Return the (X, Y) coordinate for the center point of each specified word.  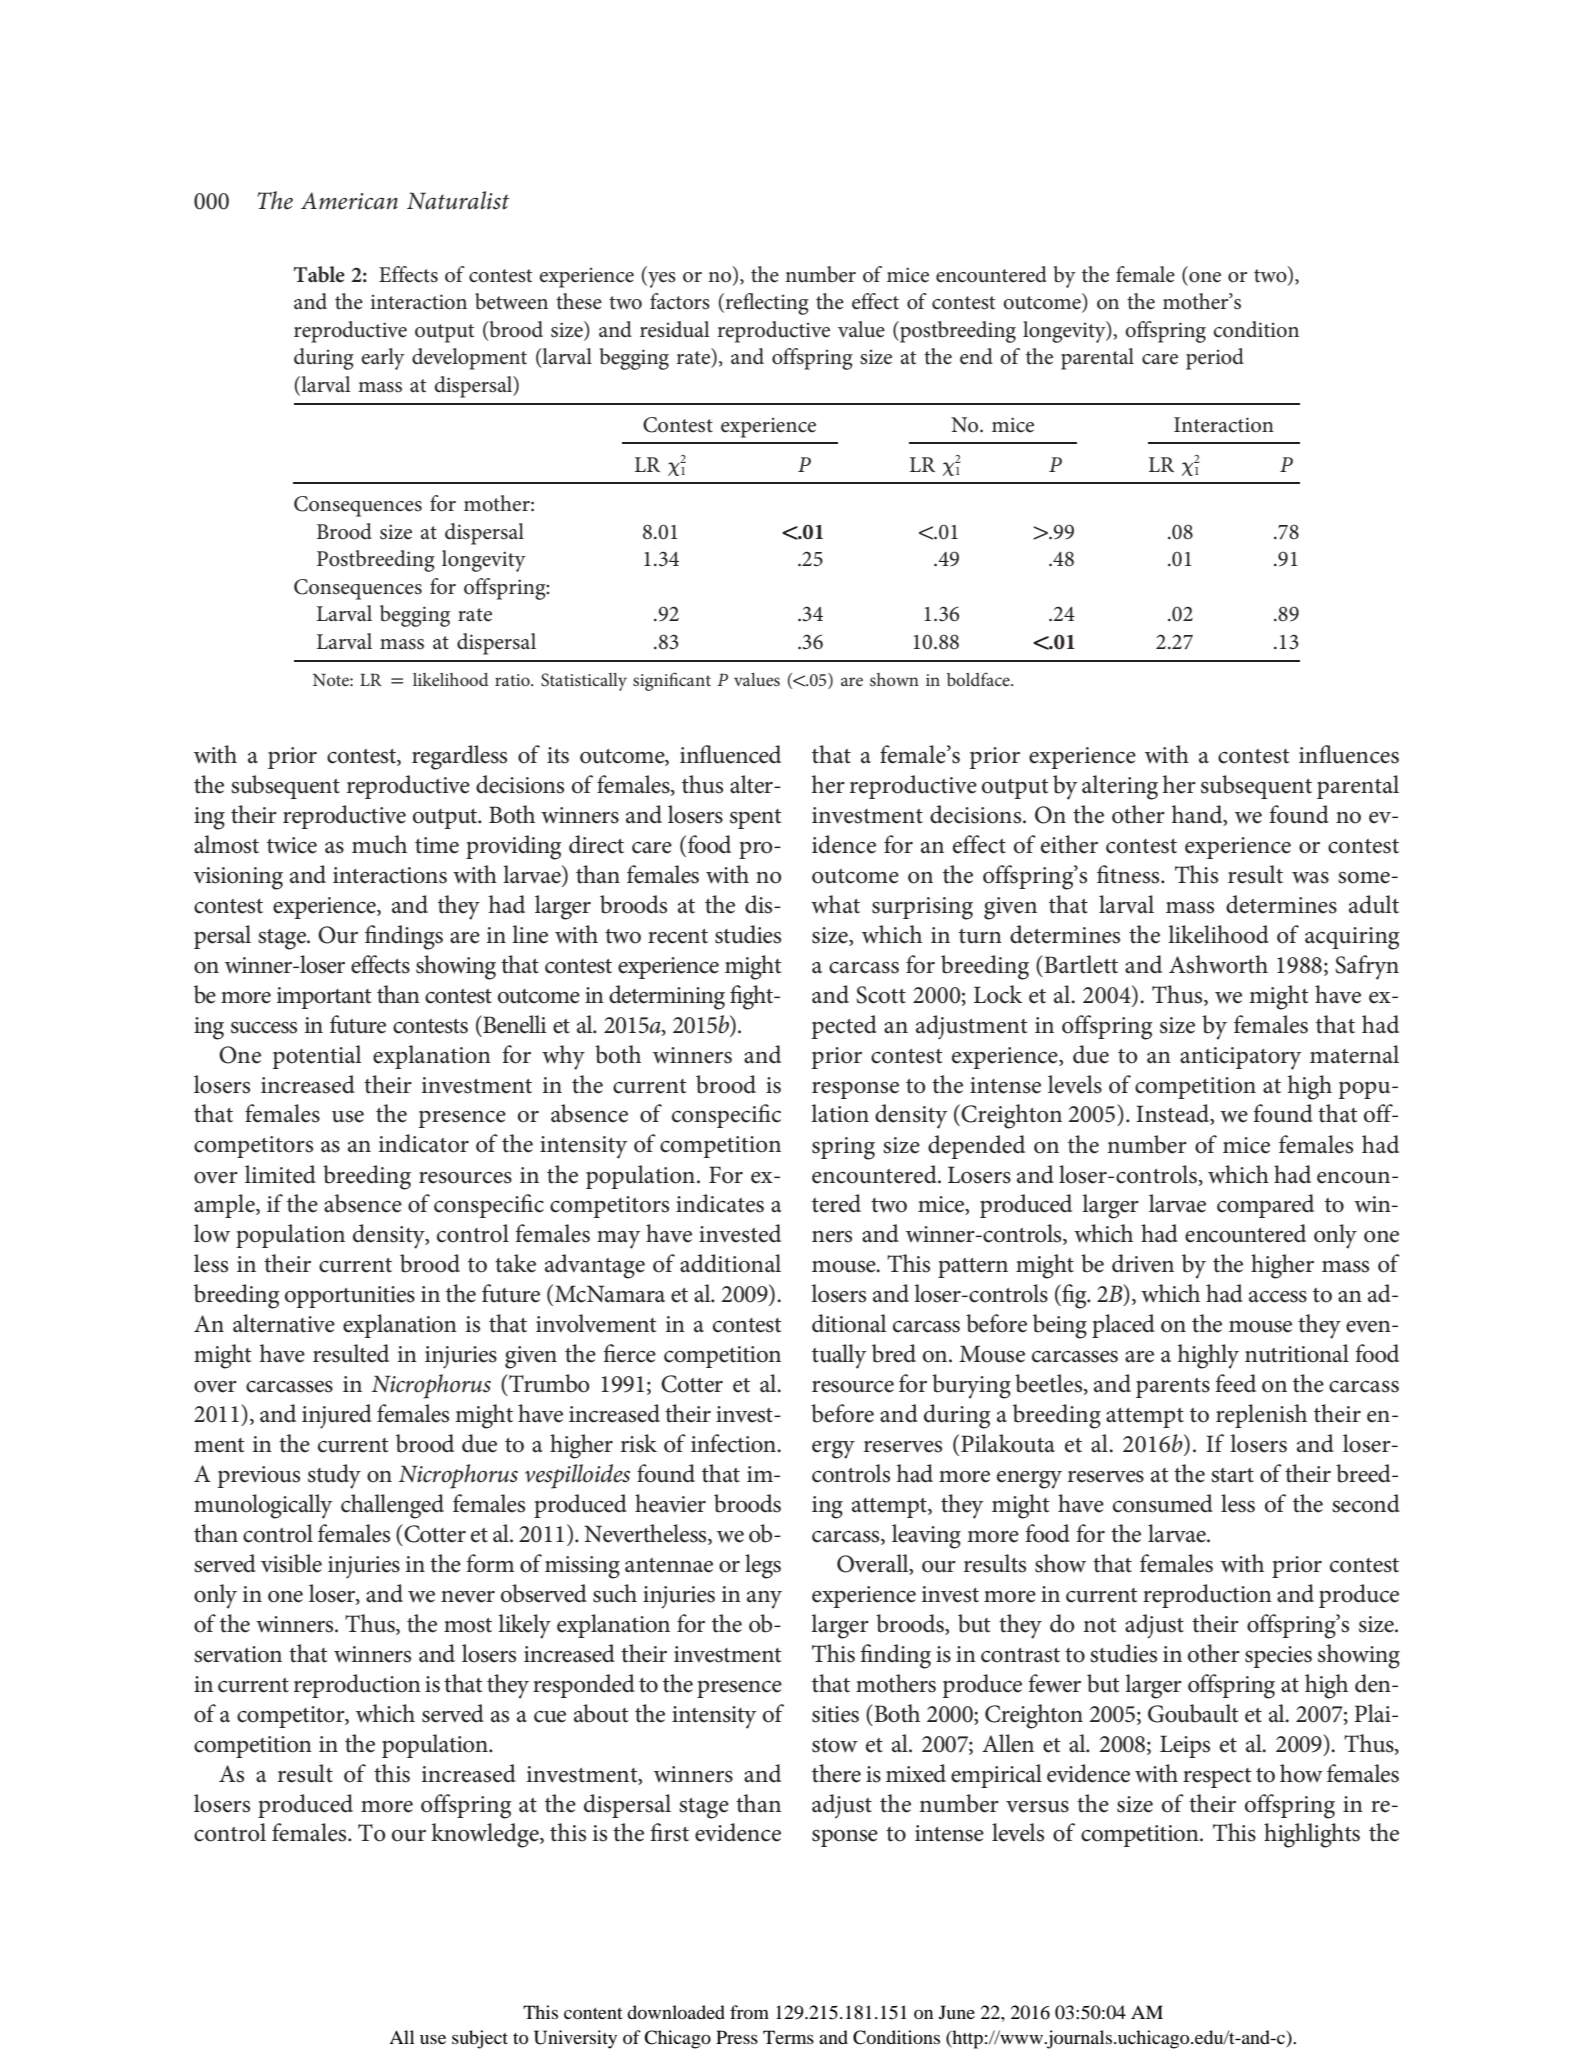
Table (319, 274)
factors (680, 301)
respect (1217, 1778)
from (749, 2012)
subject (480, 2039)
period (1215, 359)
